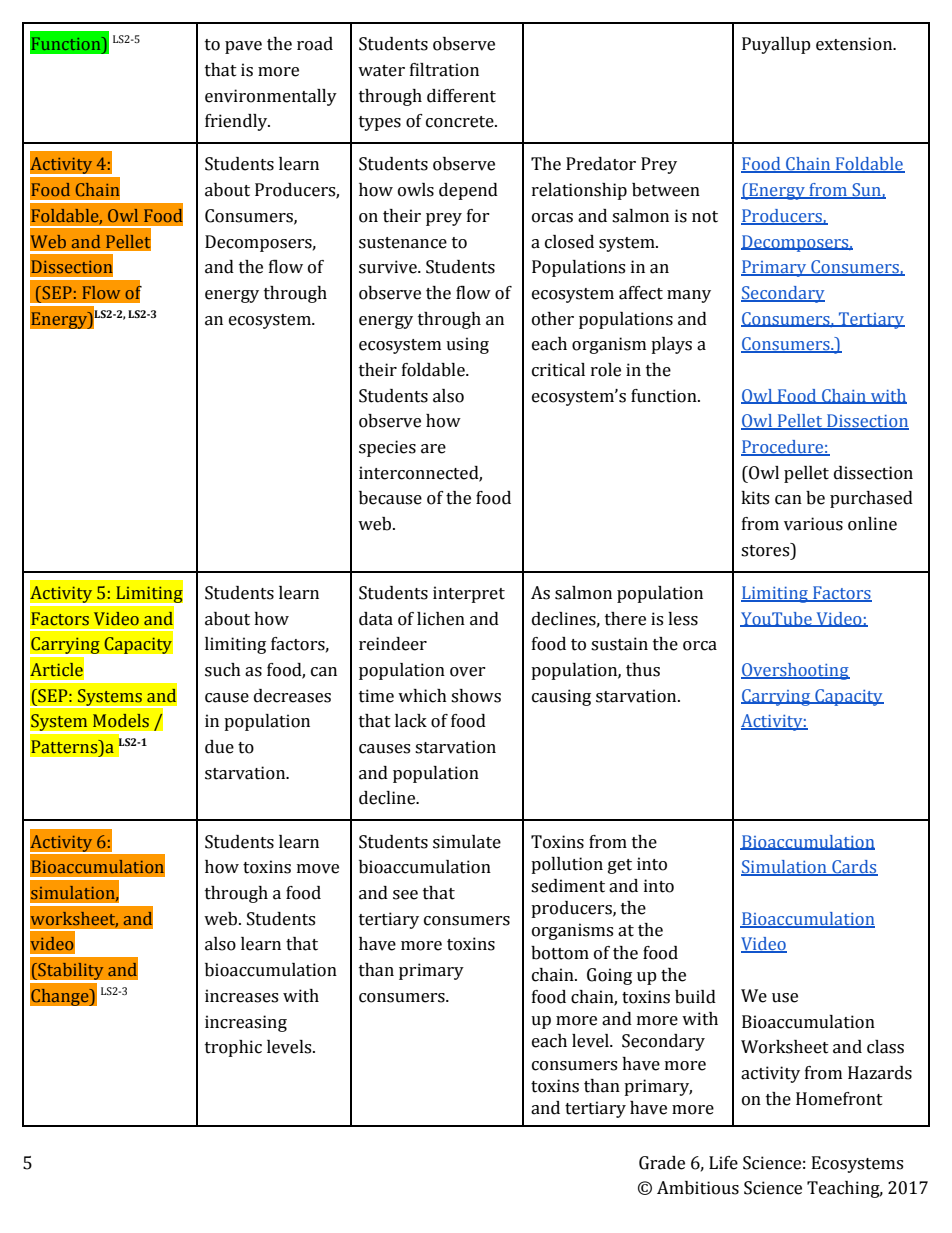  I want to click on trophic, so click(233, 1048).
